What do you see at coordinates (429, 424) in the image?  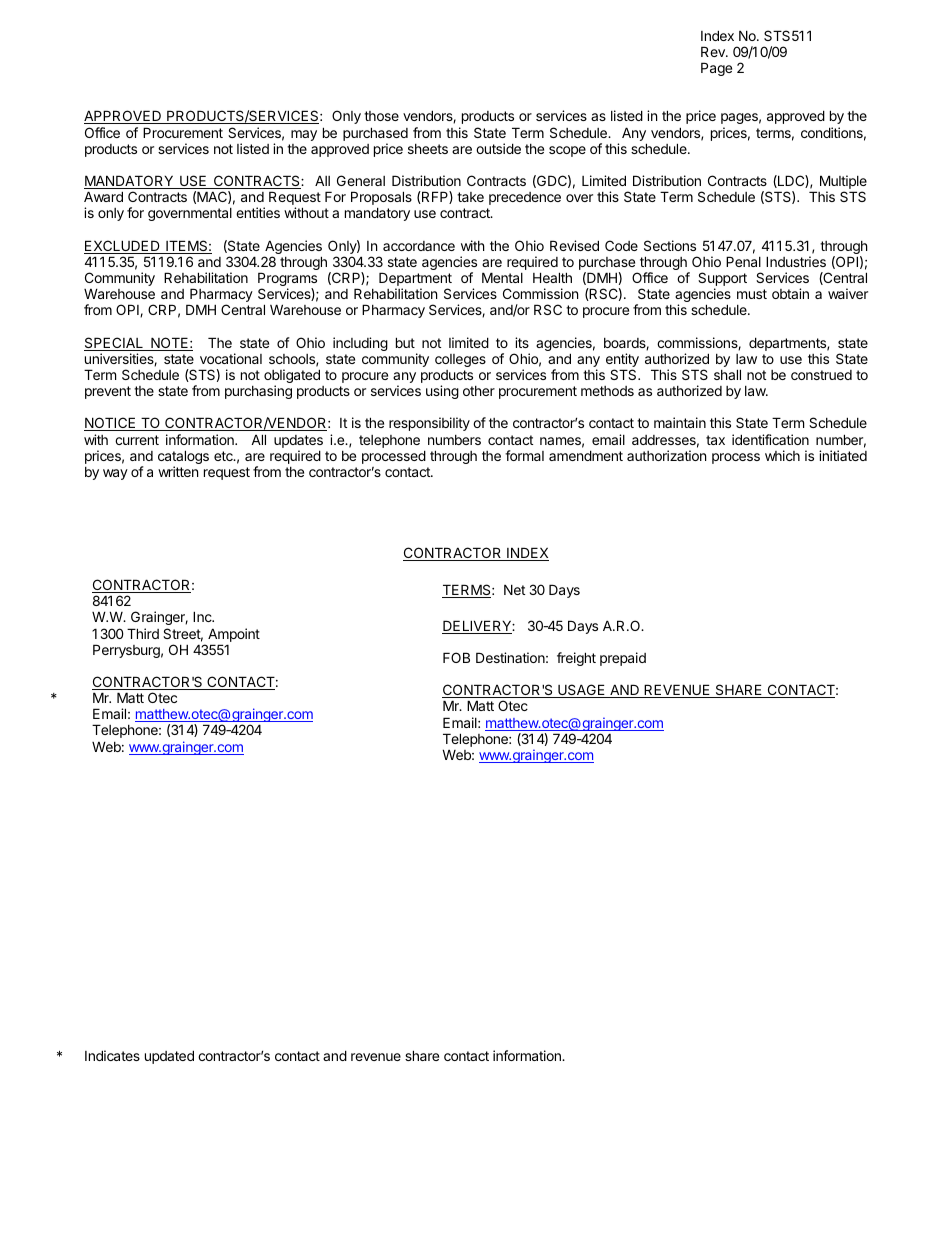 I see `responsibility` at bounding box center [429, 424].
